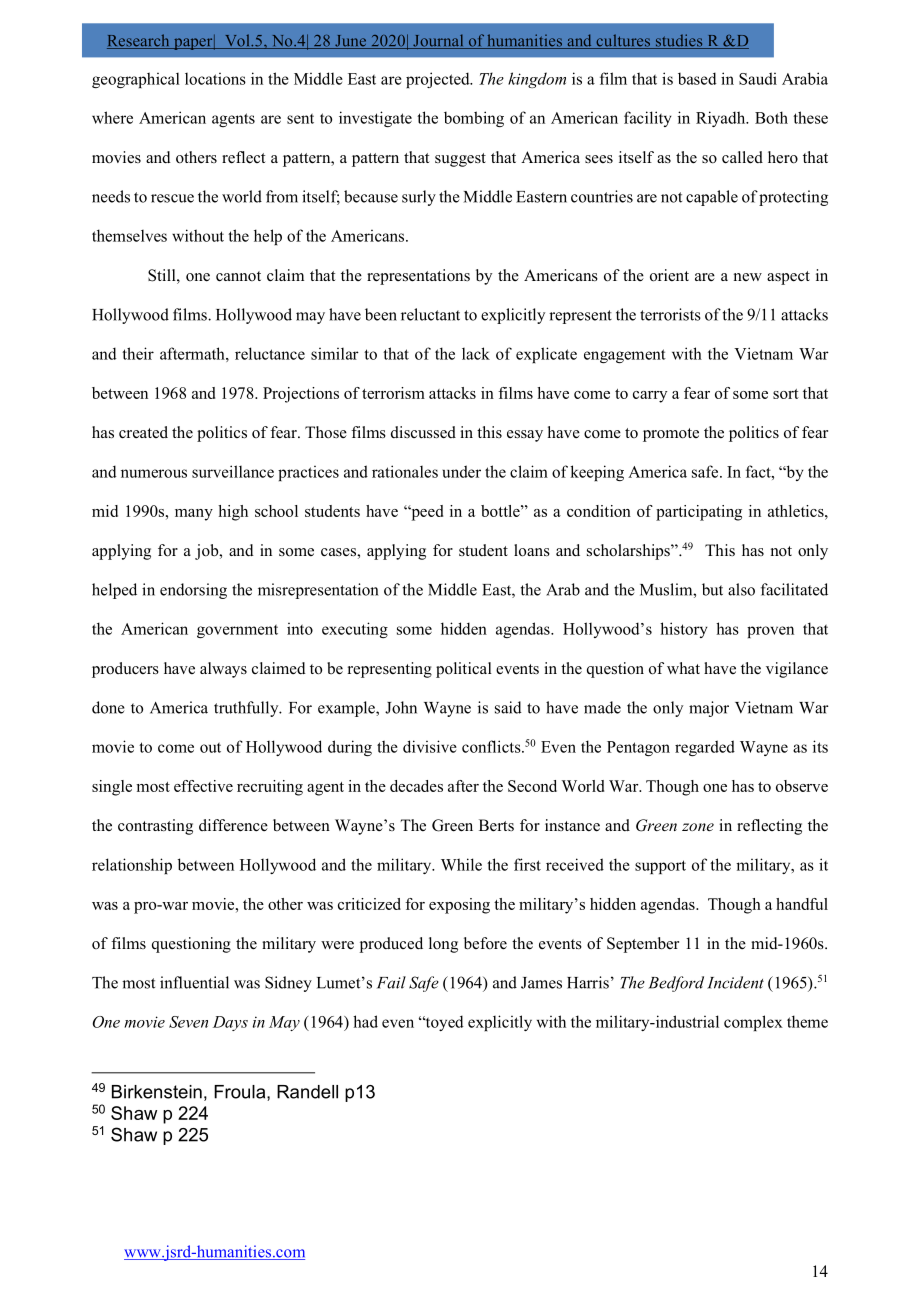  What do you see at coordinates (697, 78) in the page?
I see `based` at bounding box center [697, 78].
